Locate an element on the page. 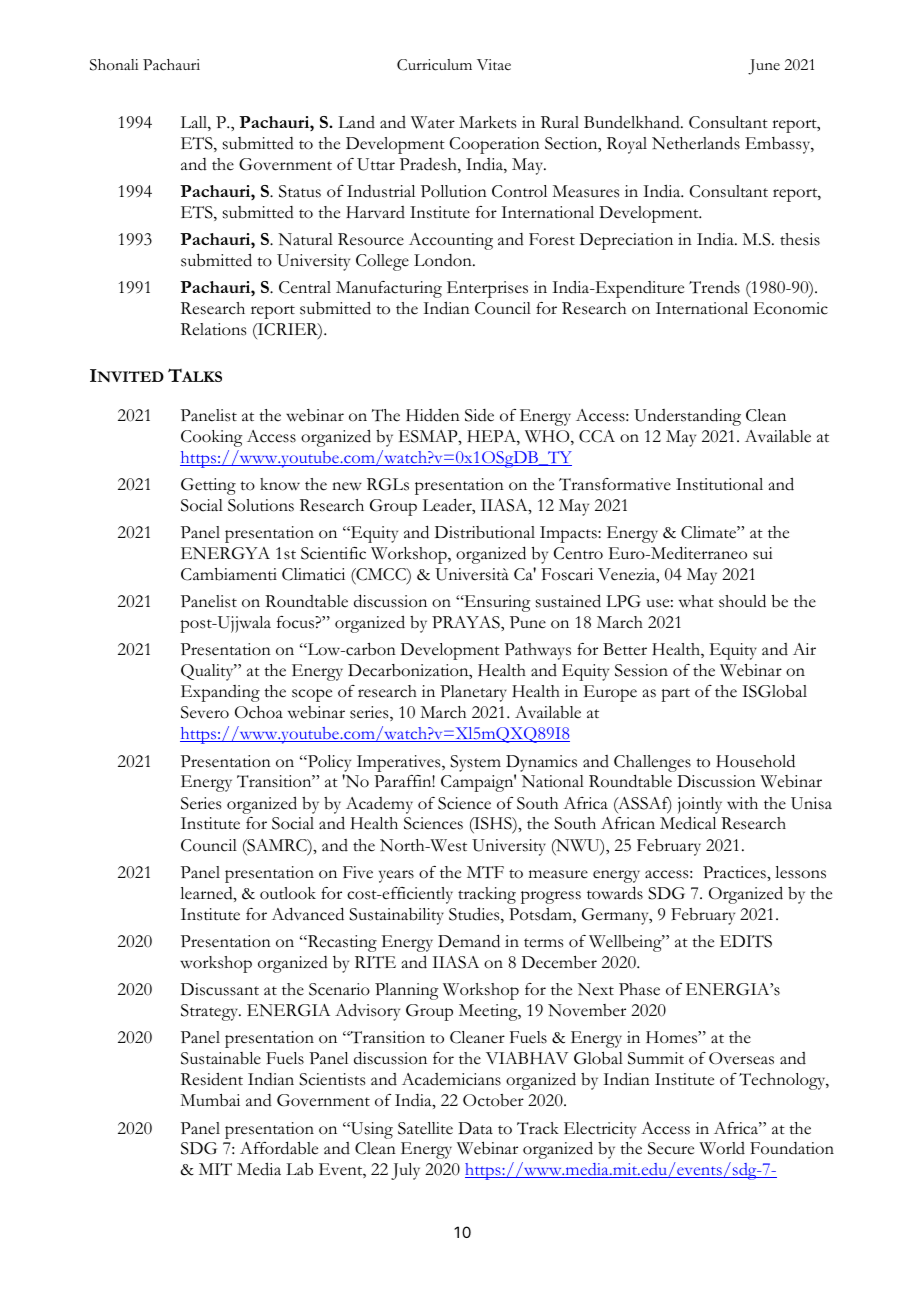 The image size is (924, 1309). Affordable is located at coordinates (279, 1148).
